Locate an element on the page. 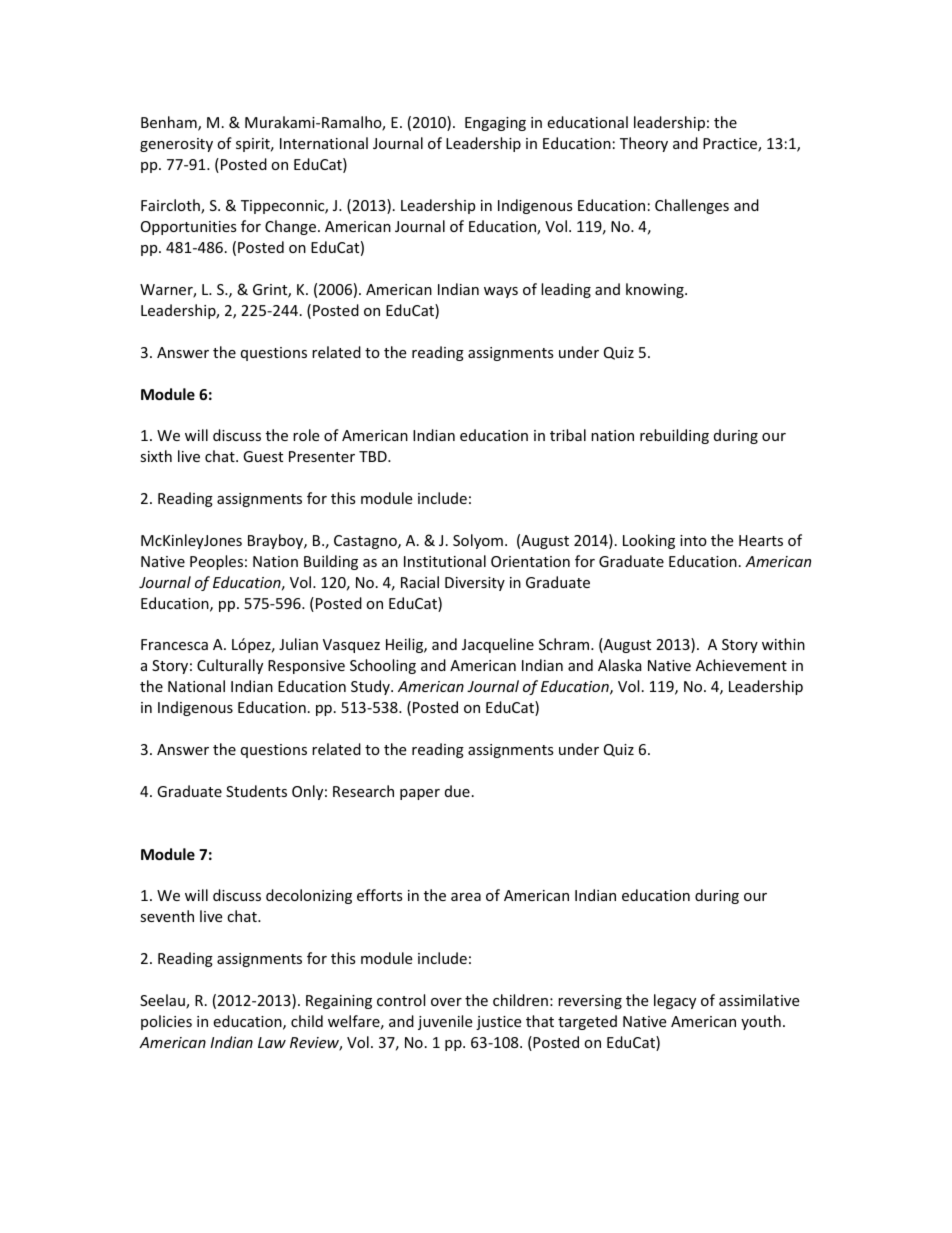  Law is located at coordinates (272, 1042).
